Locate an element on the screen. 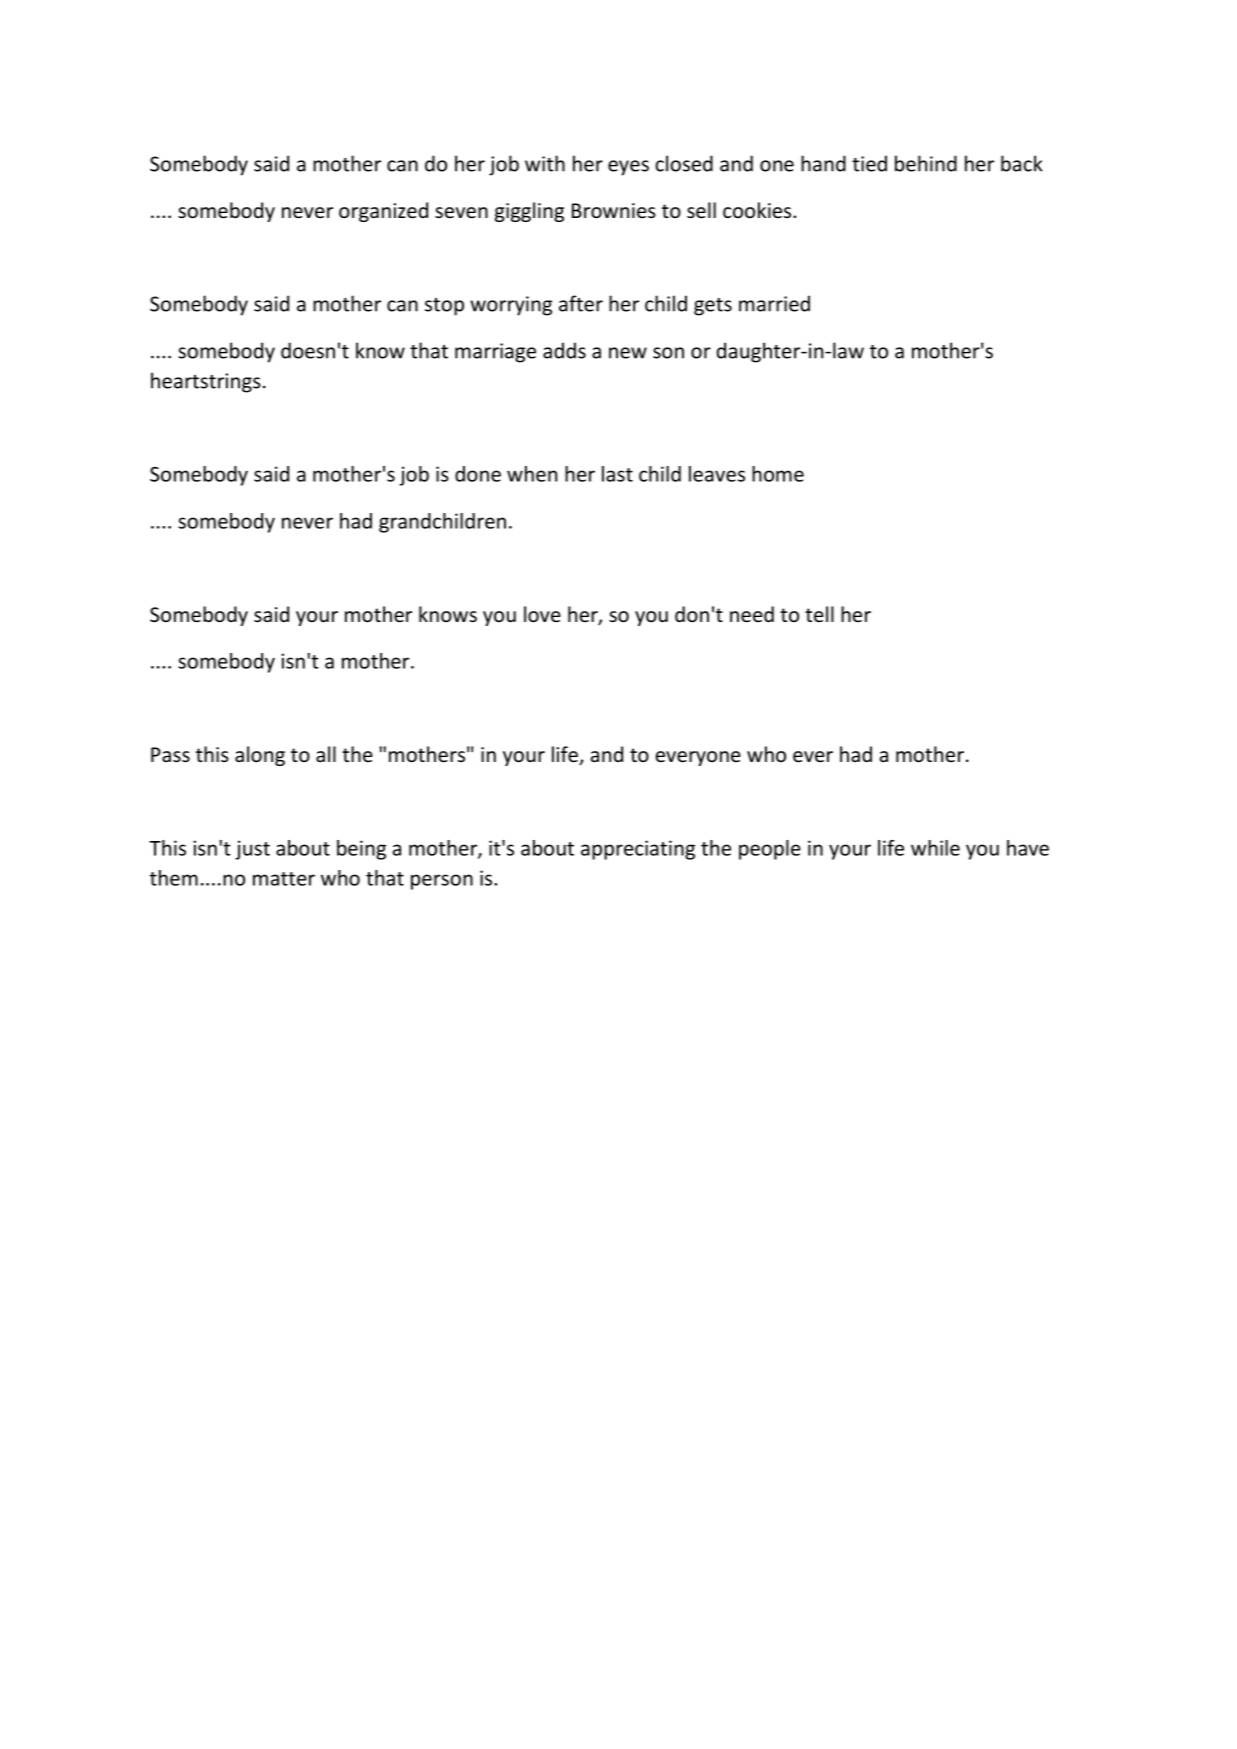 This screenshot has width=1237, height=1749. just is located at coordinates (252, 850).
